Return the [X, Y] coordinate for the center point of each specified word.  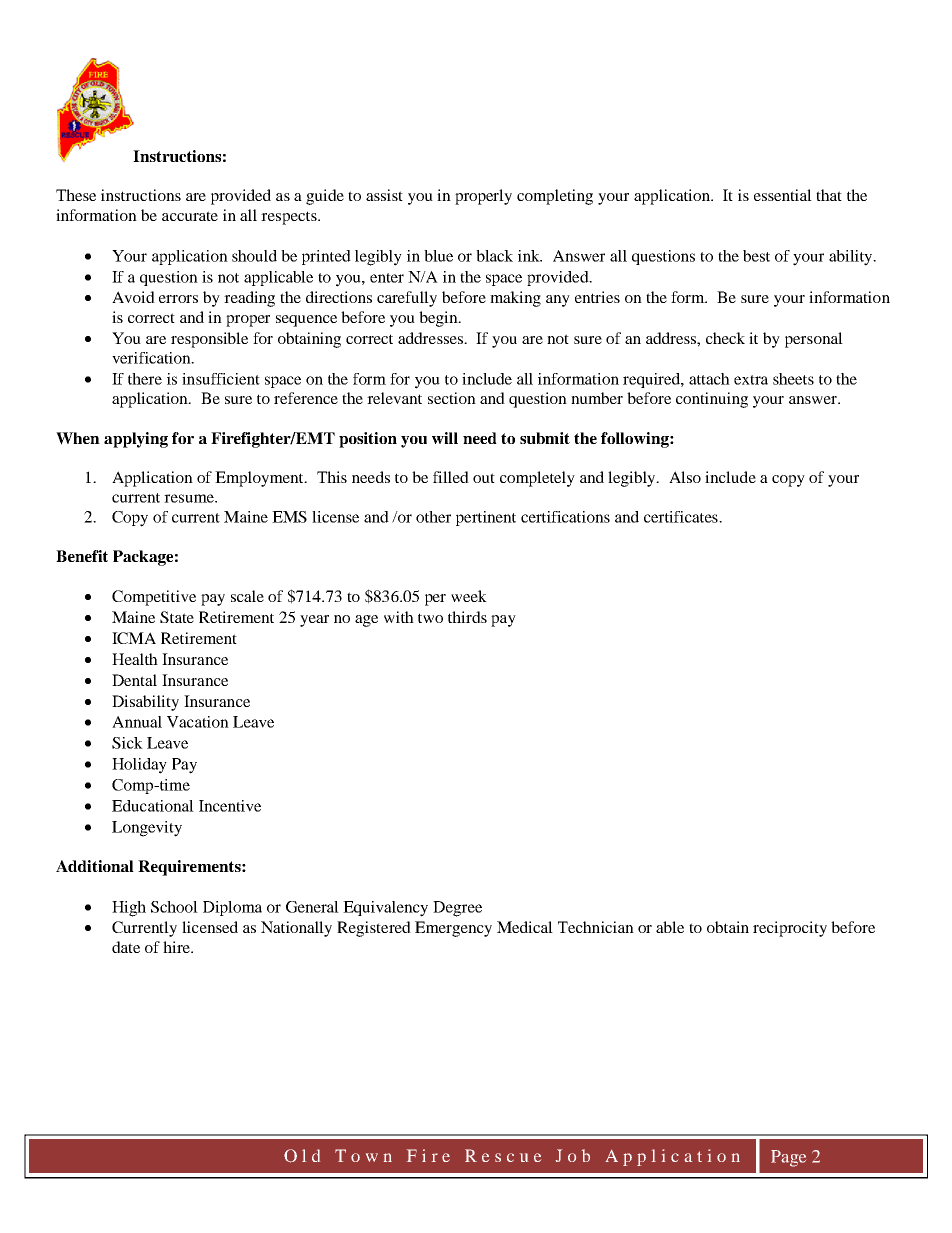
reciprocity [790, 929]
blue [438, 256]
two [430, 618]
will [445, 438]
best [756, 256]
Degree [457, 909]
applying [136, 440]
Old [302, 1156]
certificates [682, 517]
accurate [190, 216]
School [174, 907]
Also [685, 477]
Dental [134, 680]
